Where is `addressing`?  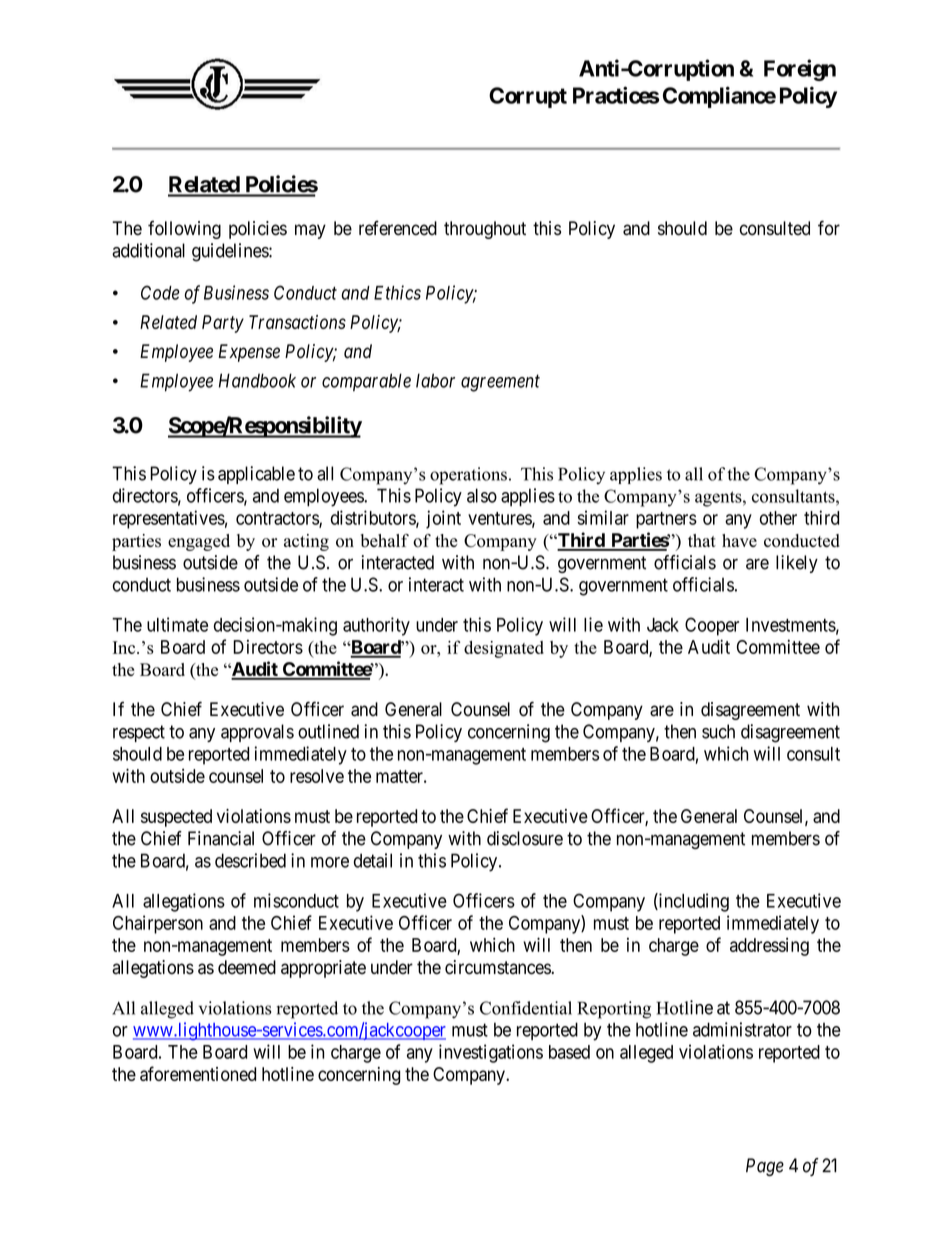 addressing is located at coordinates (769, 947).
